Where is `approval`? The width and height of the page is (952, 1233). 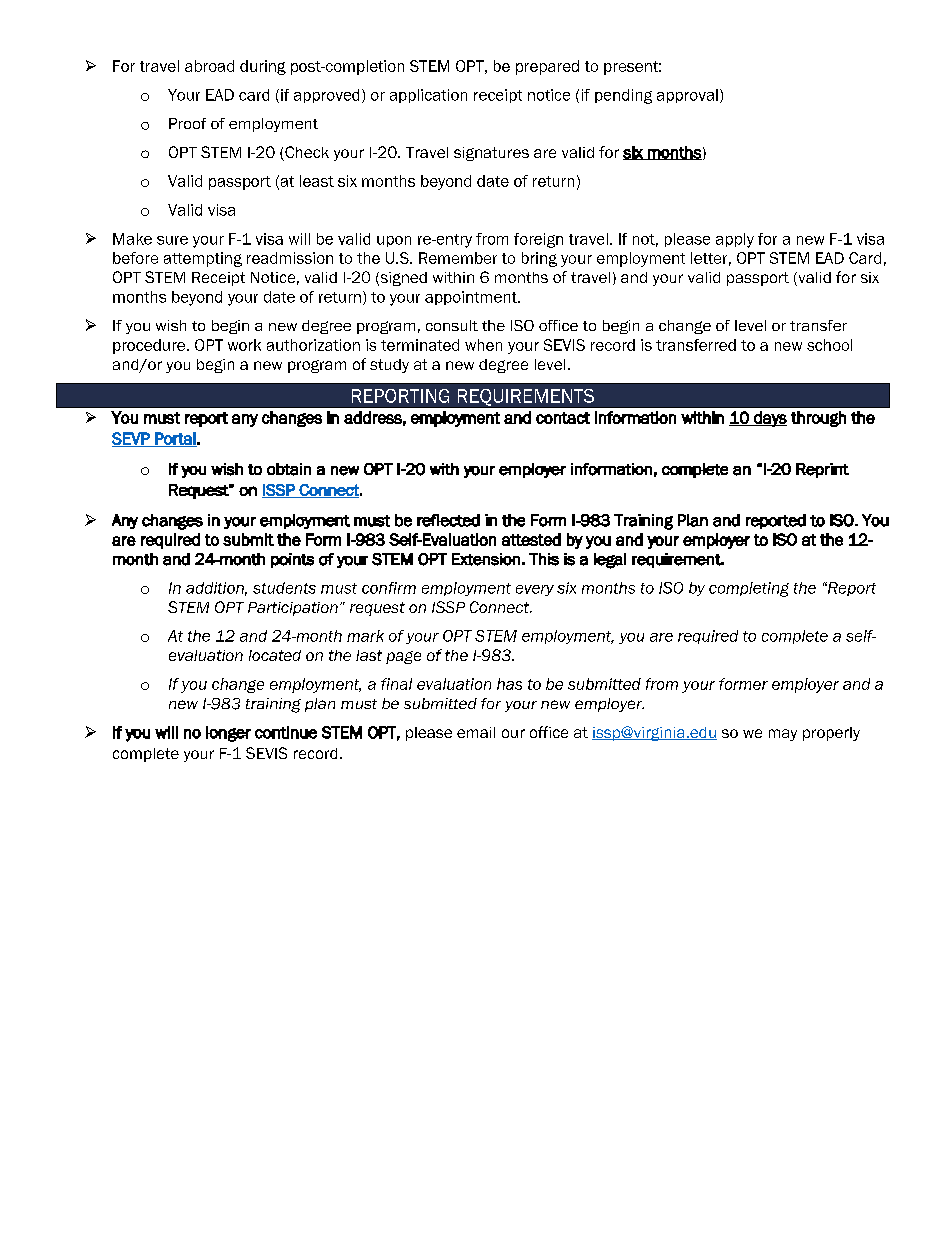
approval is located at coordinates (687, 96).
